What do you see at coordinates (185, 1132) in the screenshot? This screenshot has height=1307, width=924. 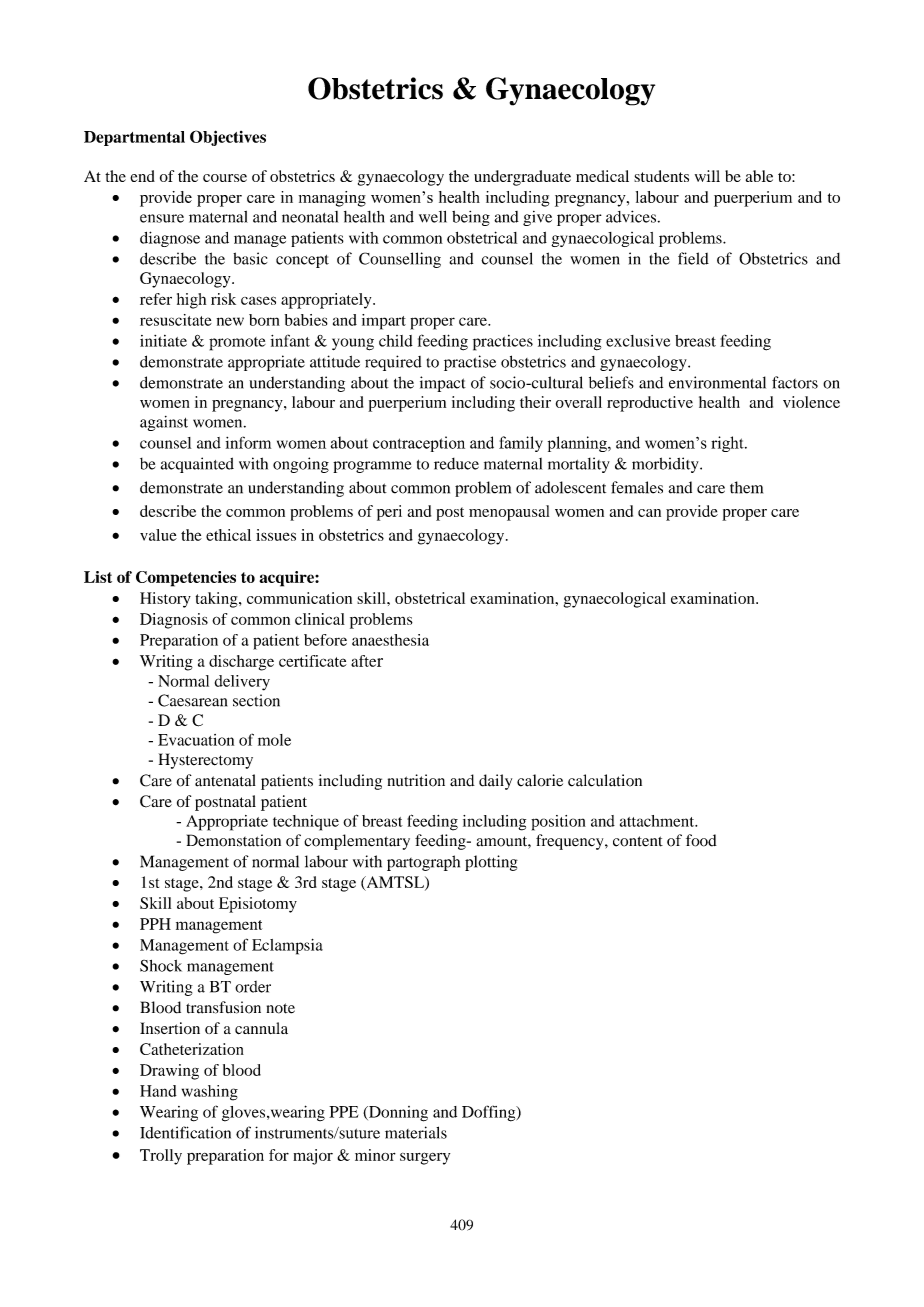 I see `Identification` at bounding box center [185, 1132].
